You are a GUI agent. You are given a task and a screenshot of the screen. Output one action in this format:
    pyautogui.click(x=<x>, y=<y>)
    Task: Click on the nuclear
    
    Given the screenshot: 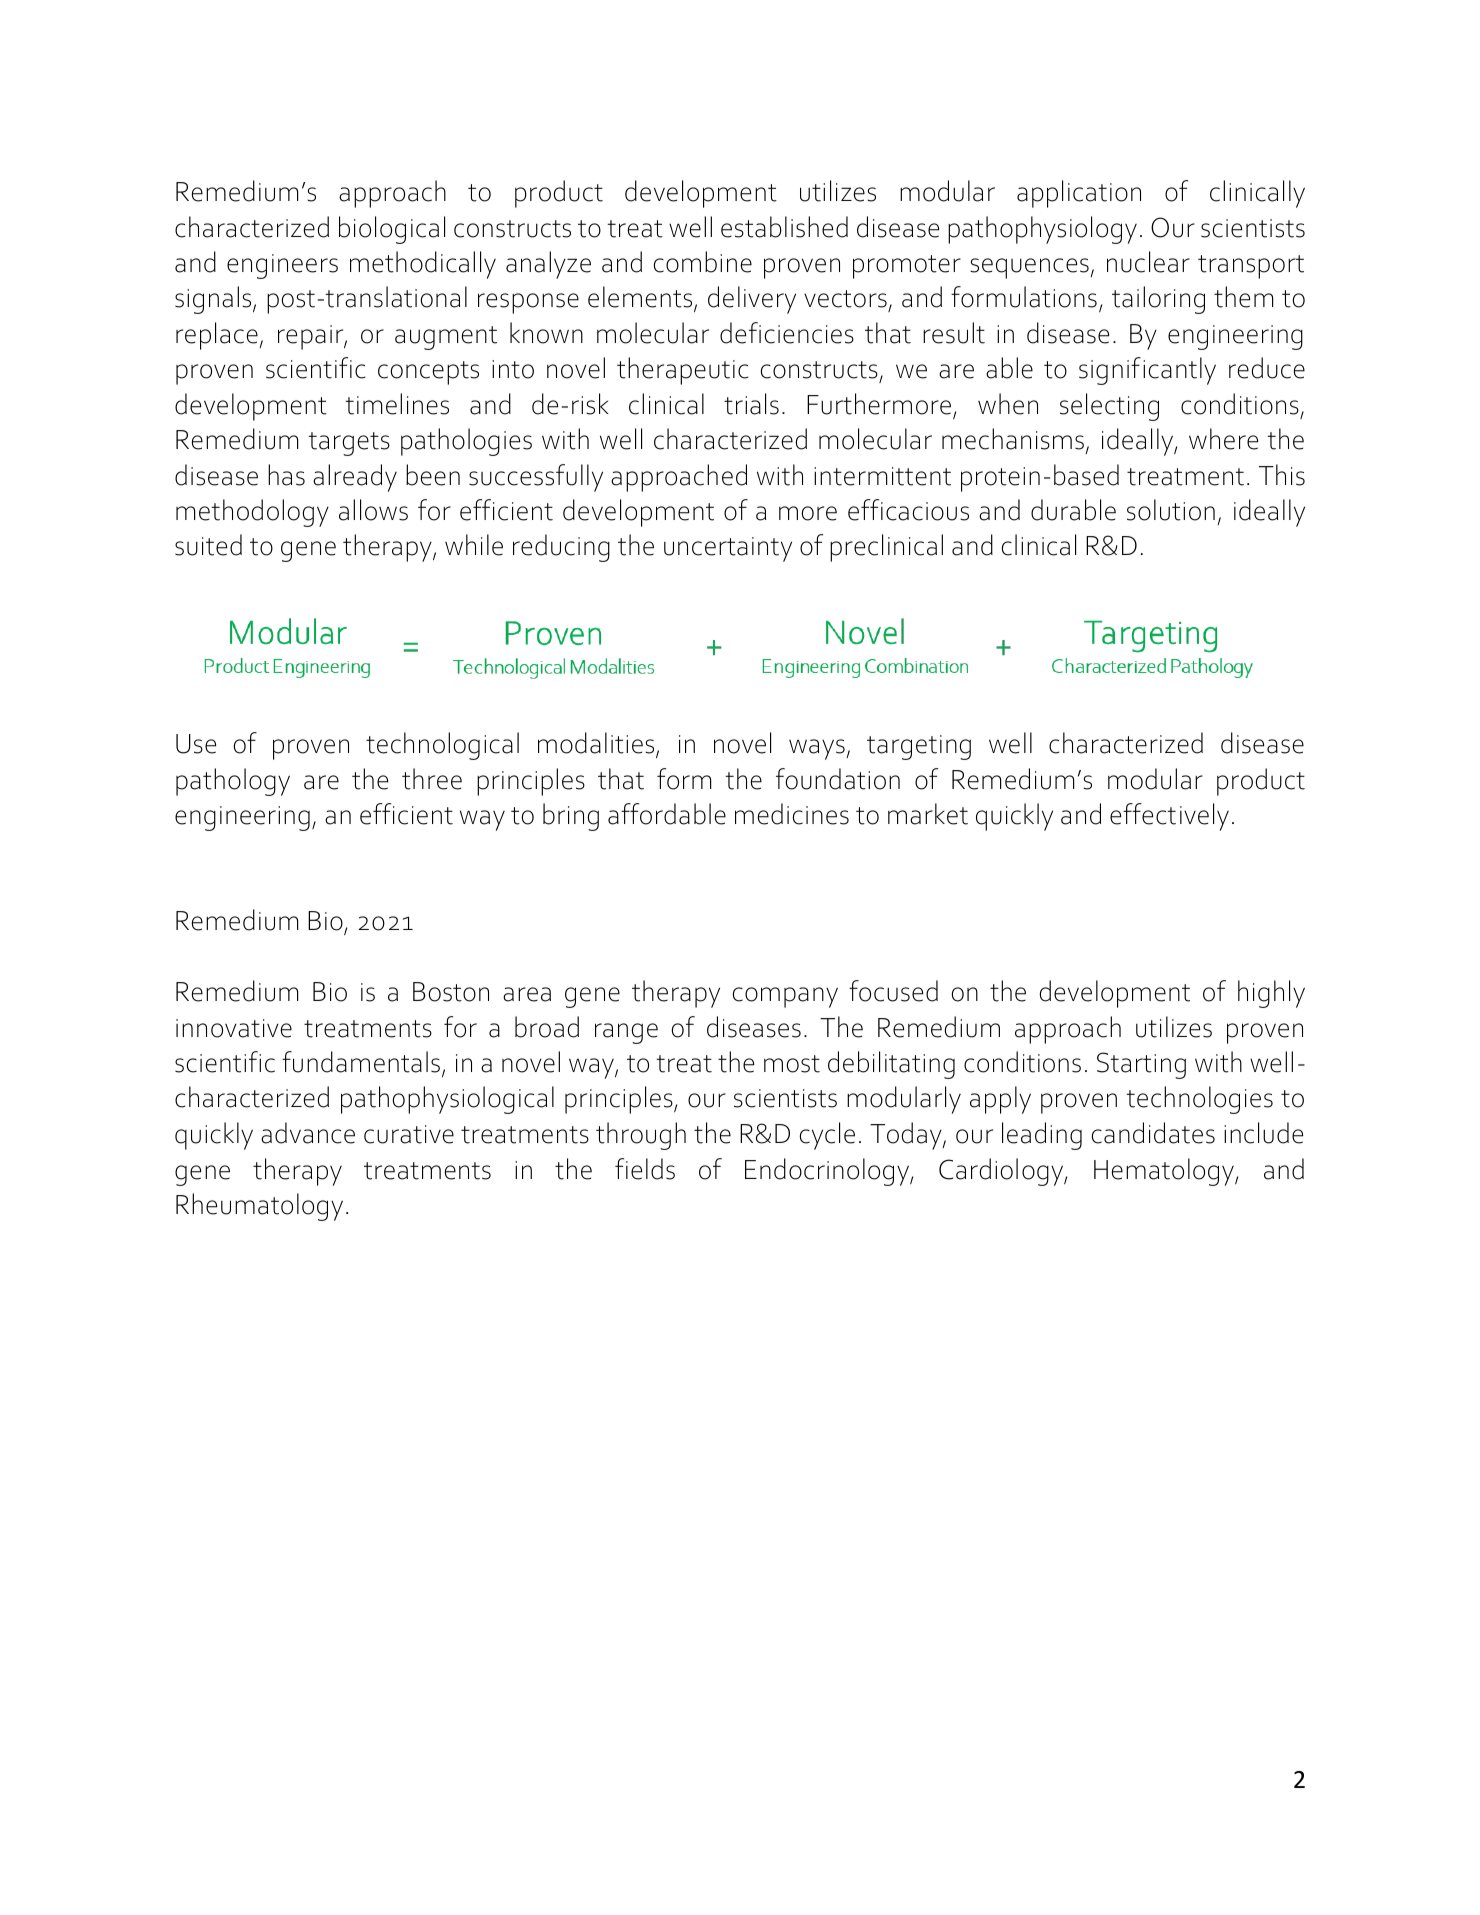 What is the action you would take?
    pyautogui.click(x=1148, y=262)
